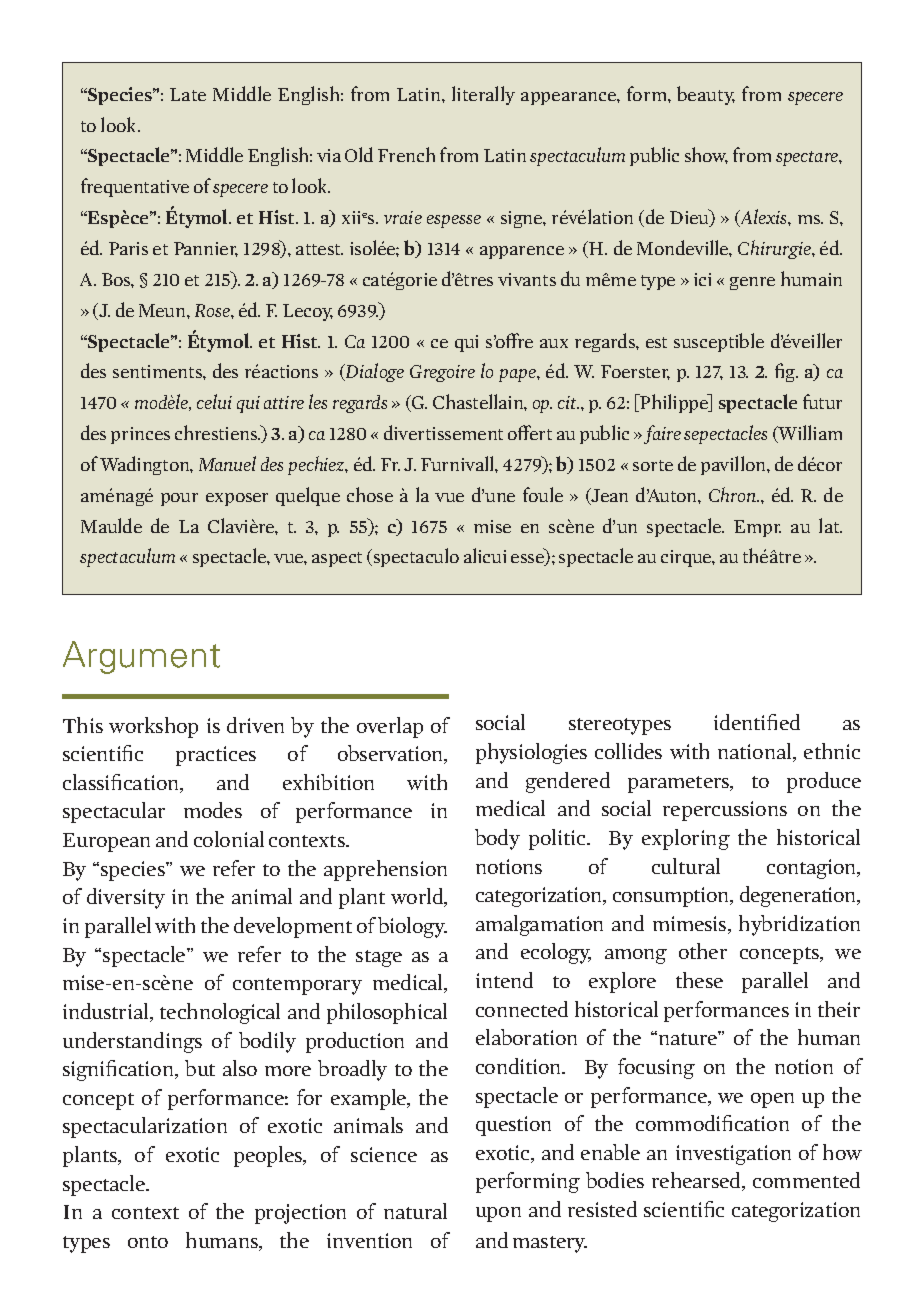  What do you see at coordinates (148, 1242) in the screenshot?
I see `onto` at bounding box center [148, 1242].
